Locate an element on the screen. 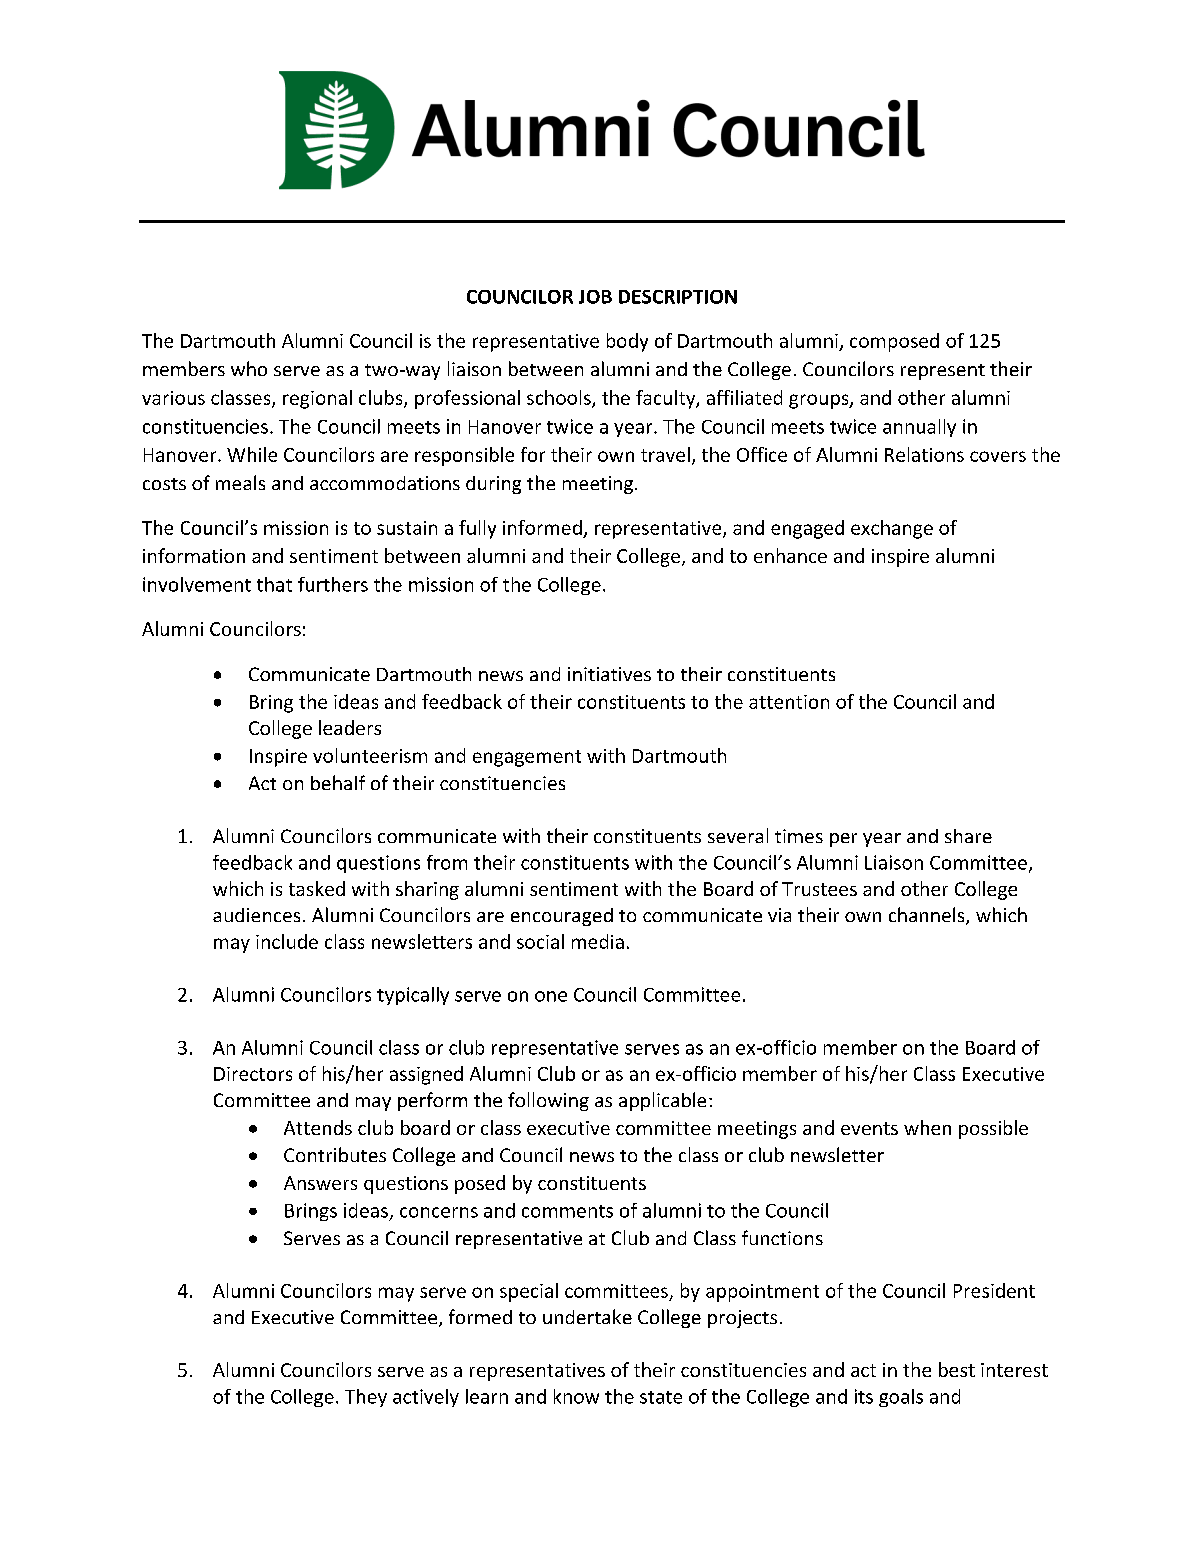 This screenshot has width=1204, height=1558. best is located at coordinates (957, 1369).
